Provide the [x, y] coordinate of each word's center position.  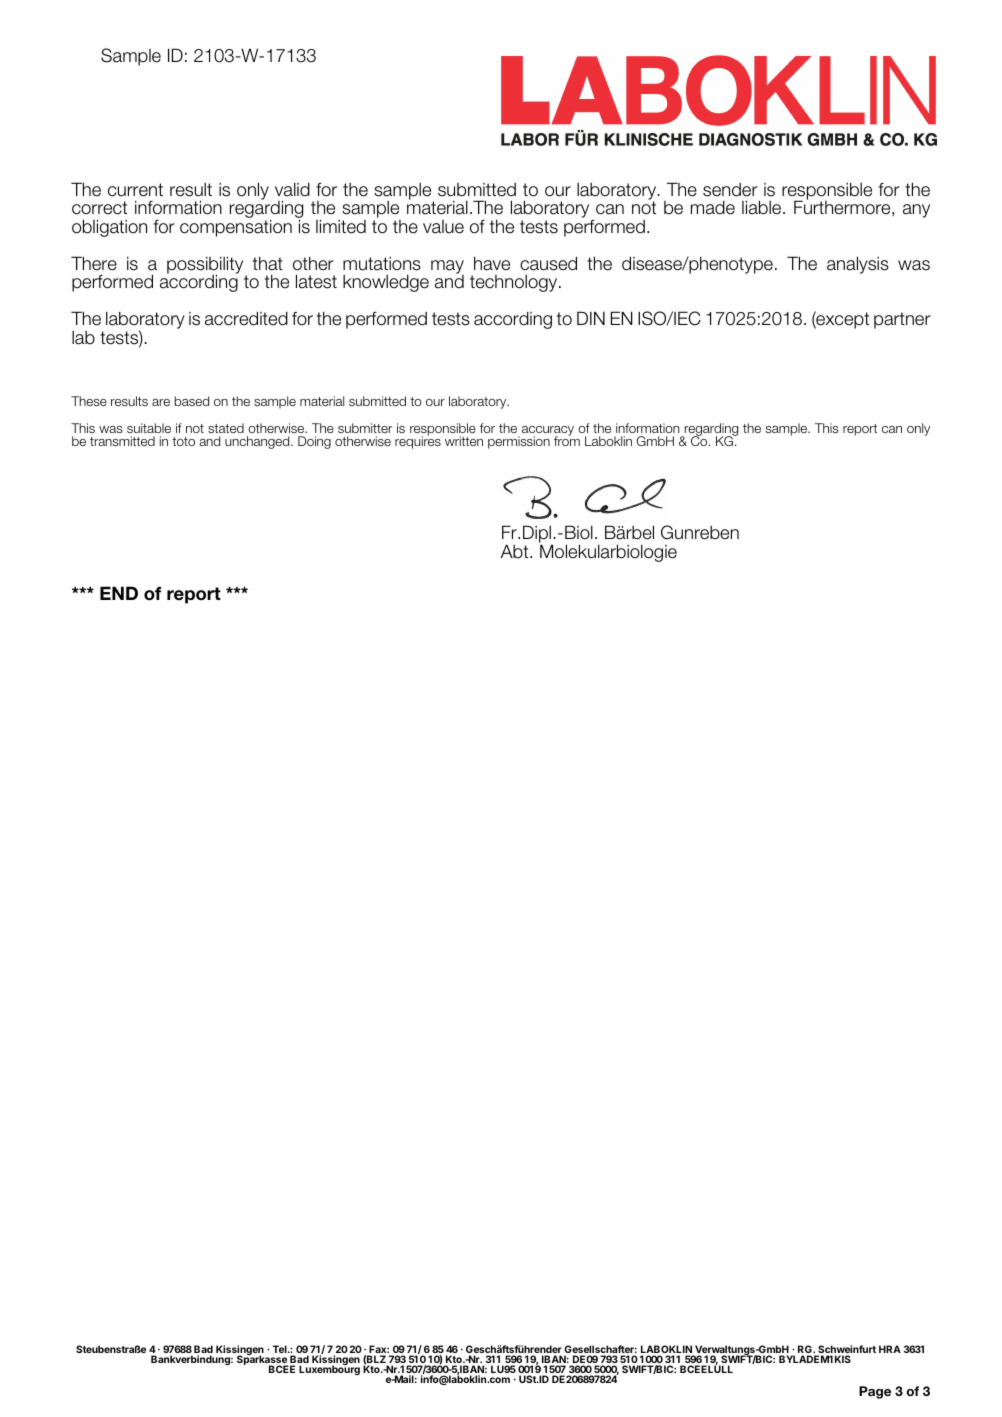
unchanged [258, 442]
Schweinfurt [846, 1350]
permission [519, 442]
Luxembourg [329, 1369]
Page [875, 1392]
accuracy [548, 432]
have [492, 263]
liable [763, 207]
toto [183, 441]
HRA [890, 1349]
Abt [516, 551]
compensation [236, 227]
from [567, 440]
